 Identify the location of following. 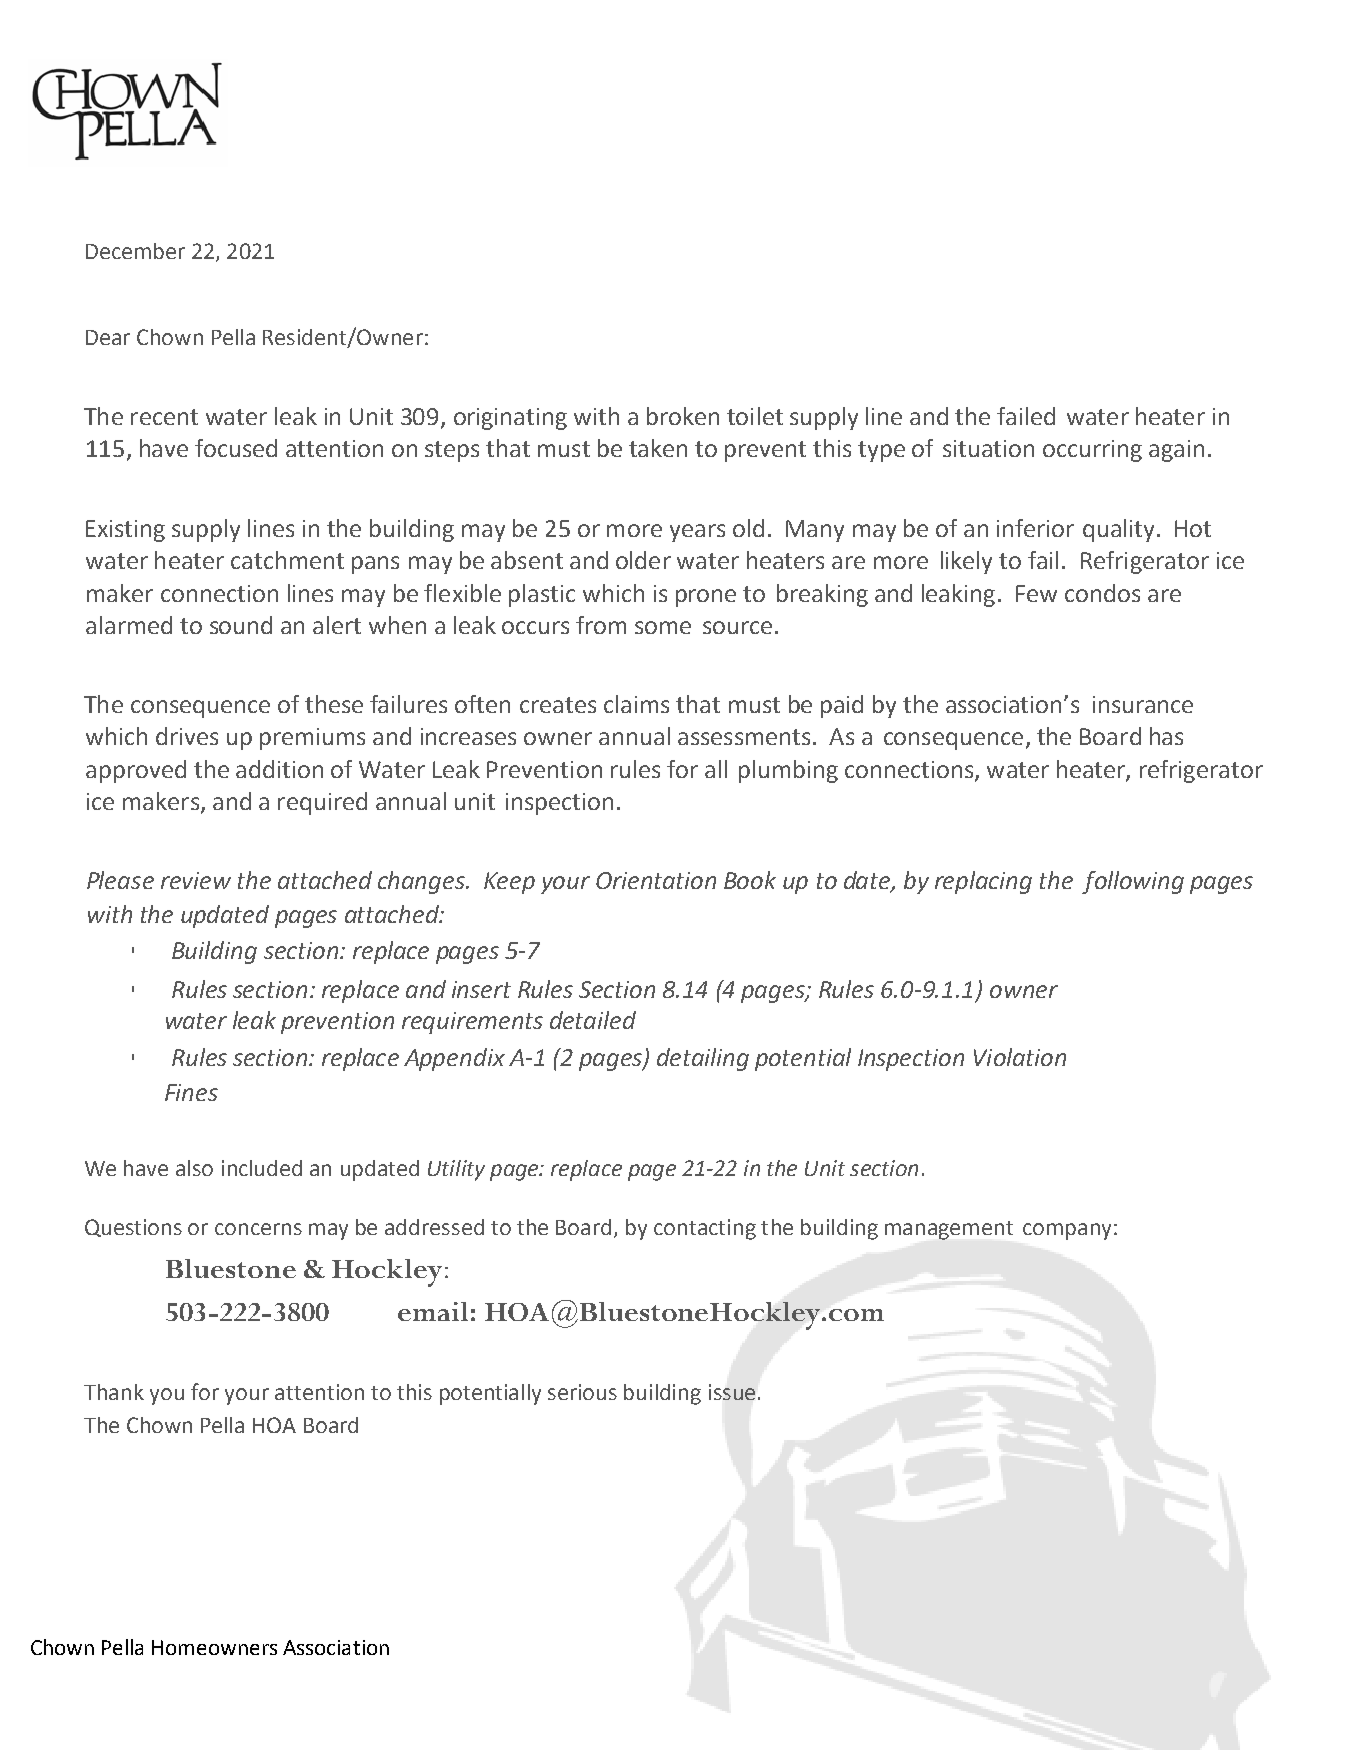
(1133, 882).
